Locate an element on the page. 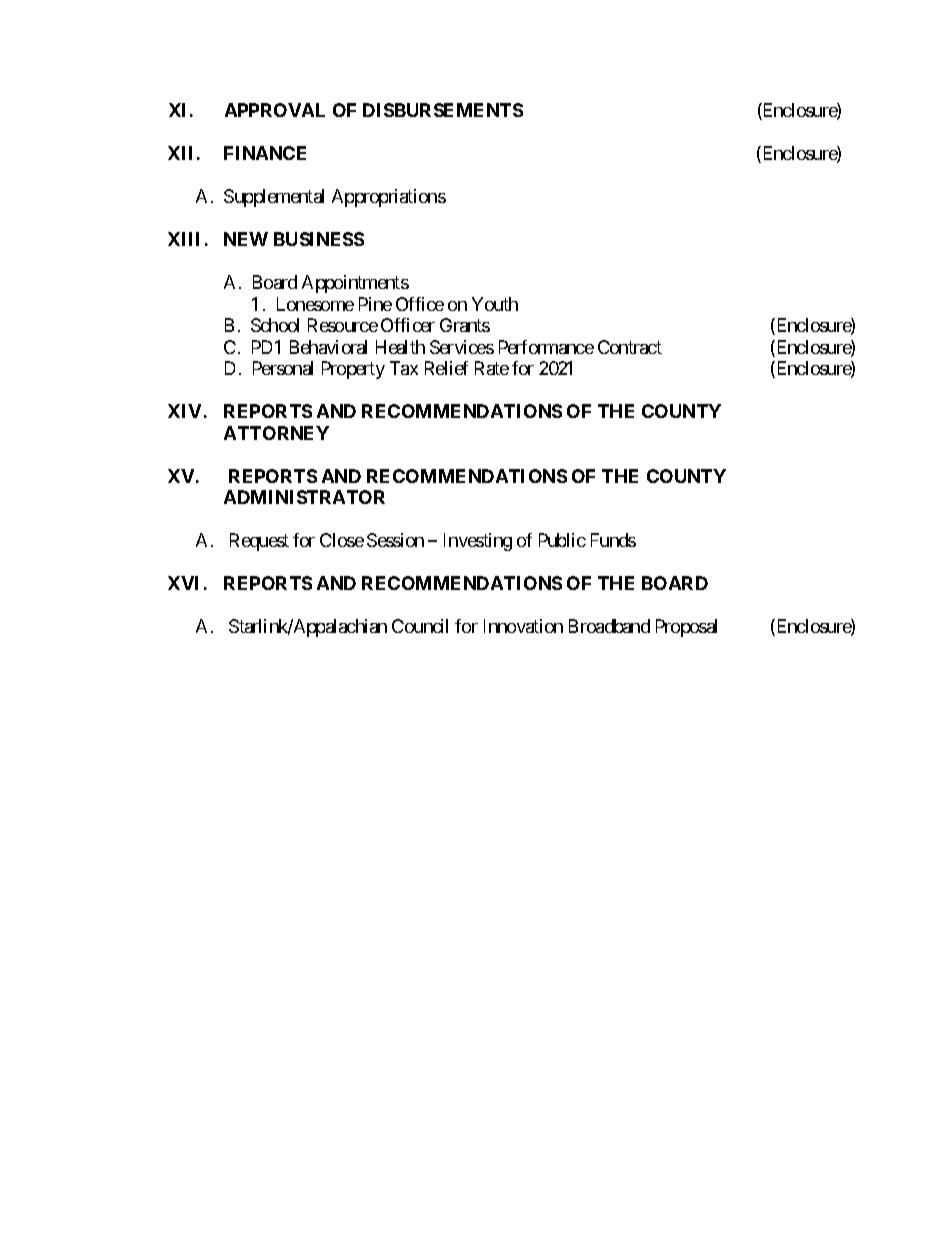  Contract is located at coordinates (630, 347).
